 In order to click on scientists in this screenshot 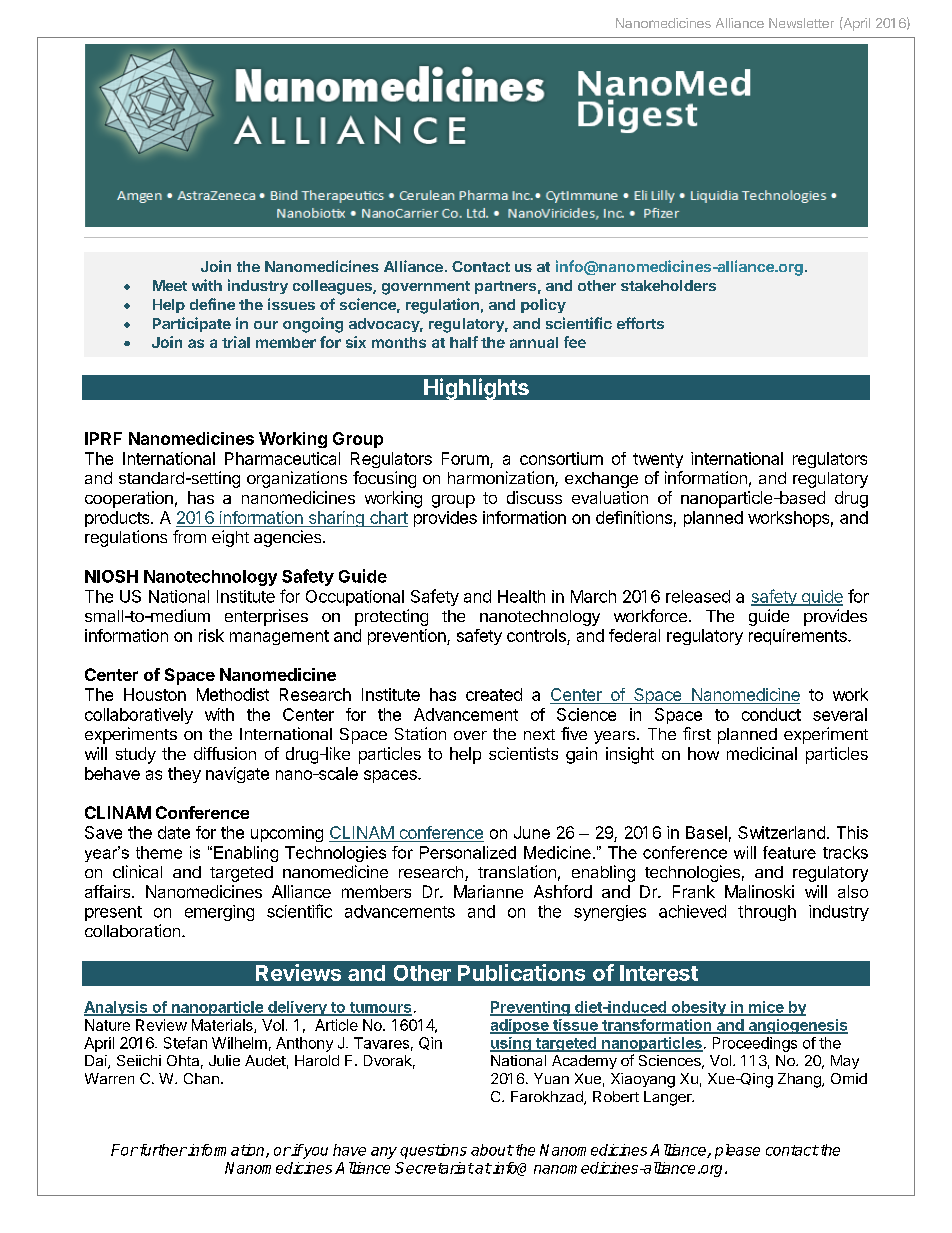, I will do `click(523, 753)`.
